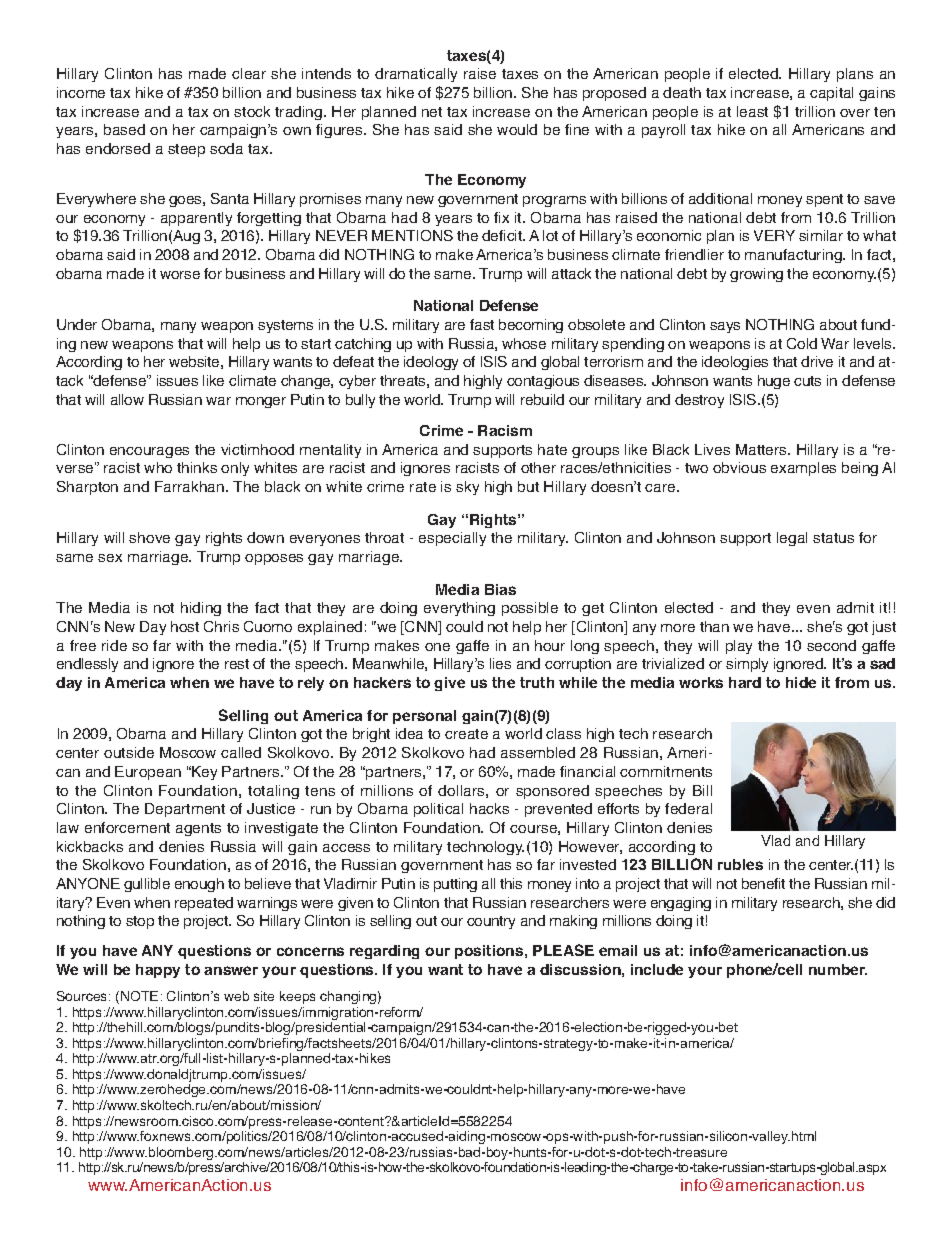 Image resolution: width=952 pixels, height=1233 pixels. I want to click on number, so click(838, 969).
